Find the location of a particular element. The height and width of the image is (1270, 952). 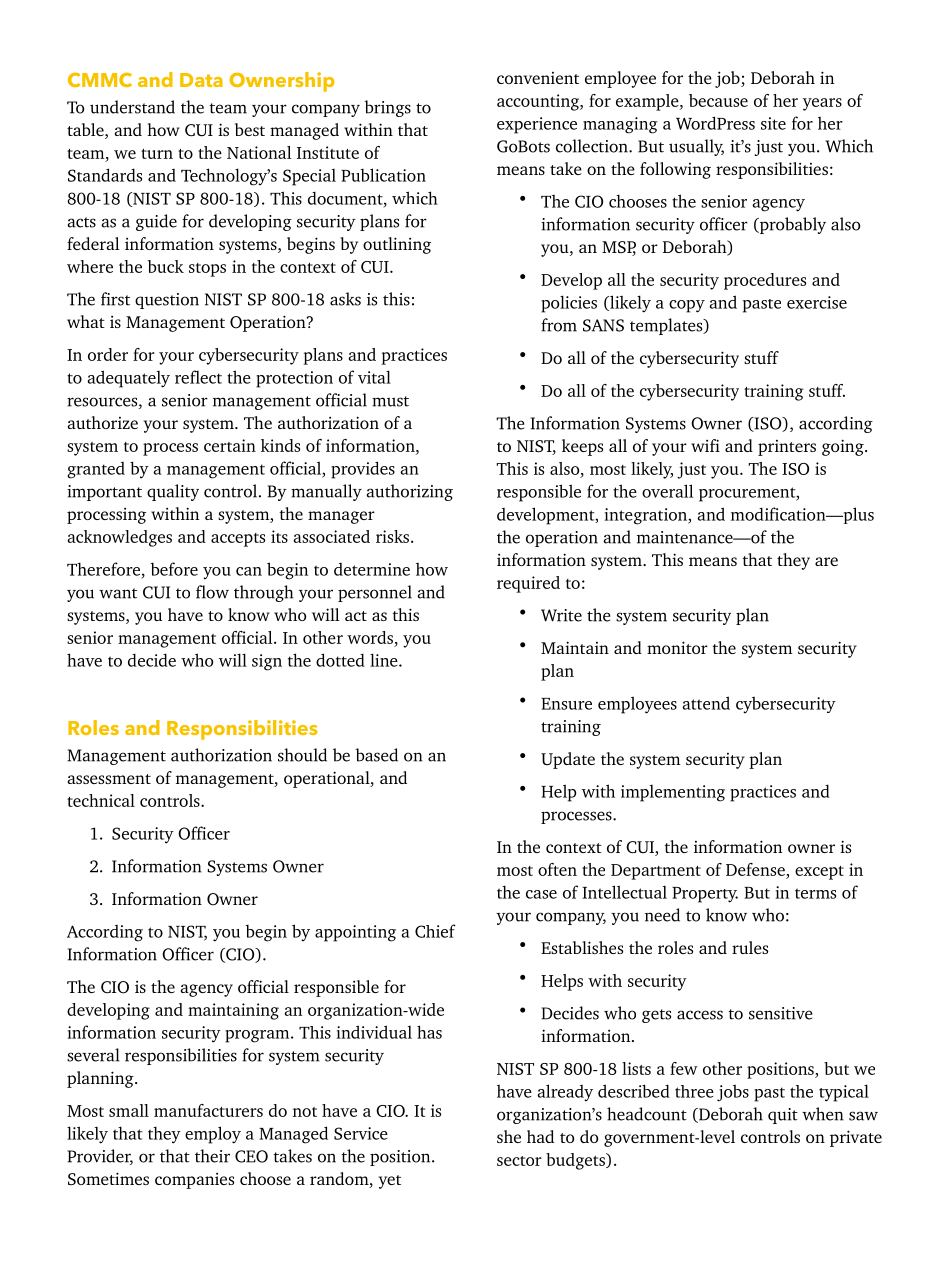

understand is located at coordinates (132, 107).
